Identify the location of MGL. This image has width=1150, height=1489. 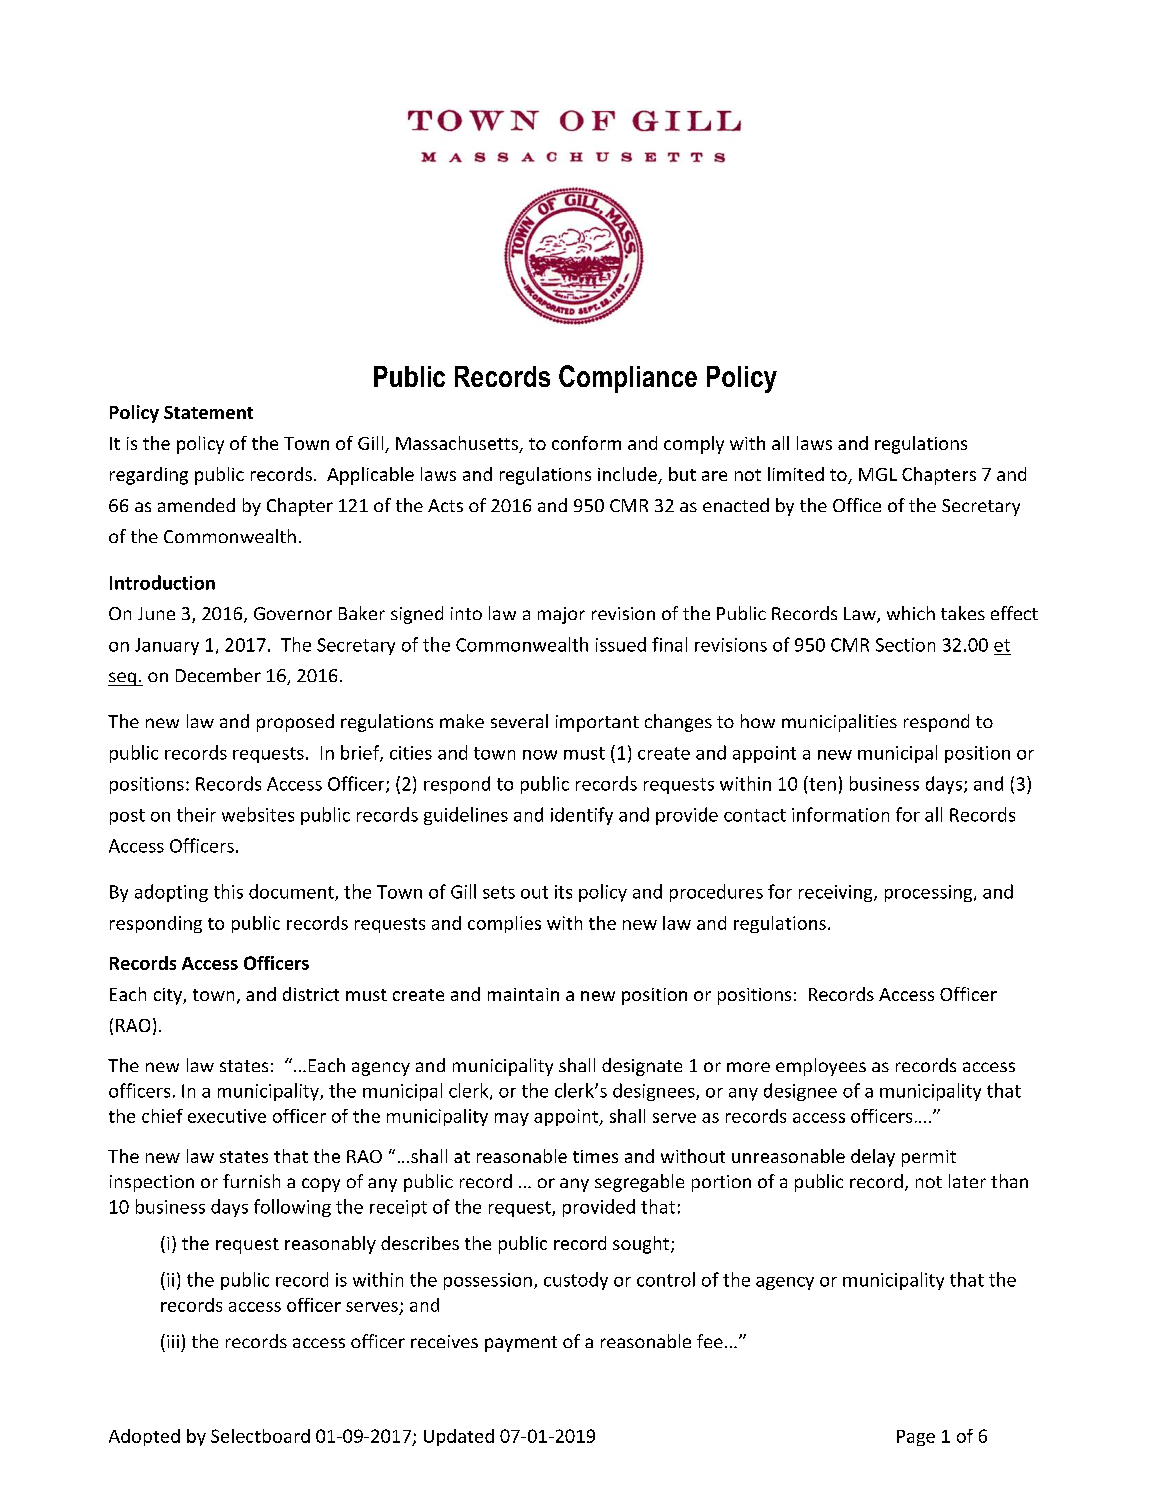
(878, 474).
